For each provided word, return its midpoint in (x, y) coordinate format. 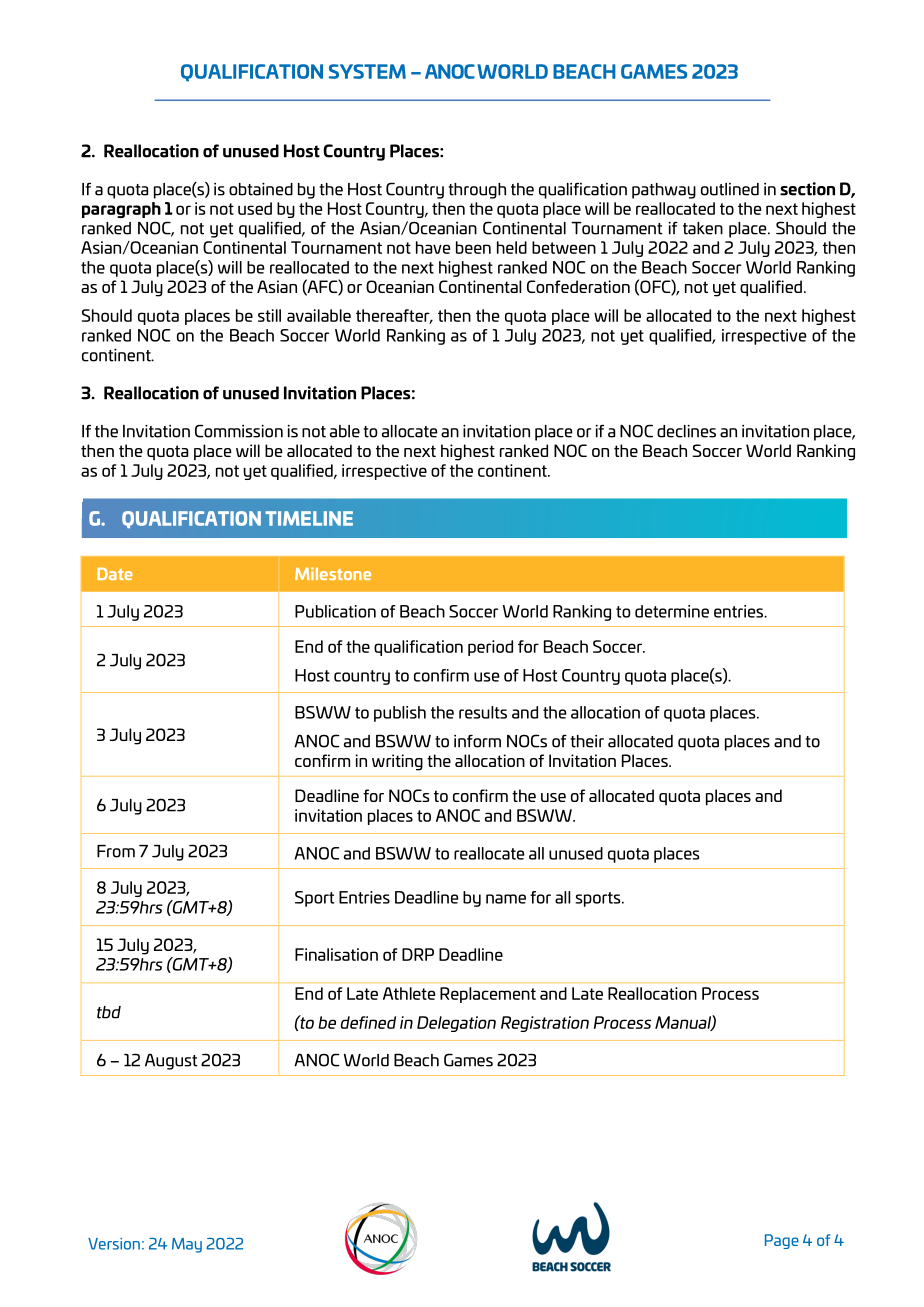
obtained (261, 189)
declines (686, 431)
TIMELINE (309, 518)
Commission (239, 431)
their (587, 741)
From (116, 851)
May (187, 1245)
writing (397, 762)
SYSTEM (367, 71)
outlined (730, 189)
